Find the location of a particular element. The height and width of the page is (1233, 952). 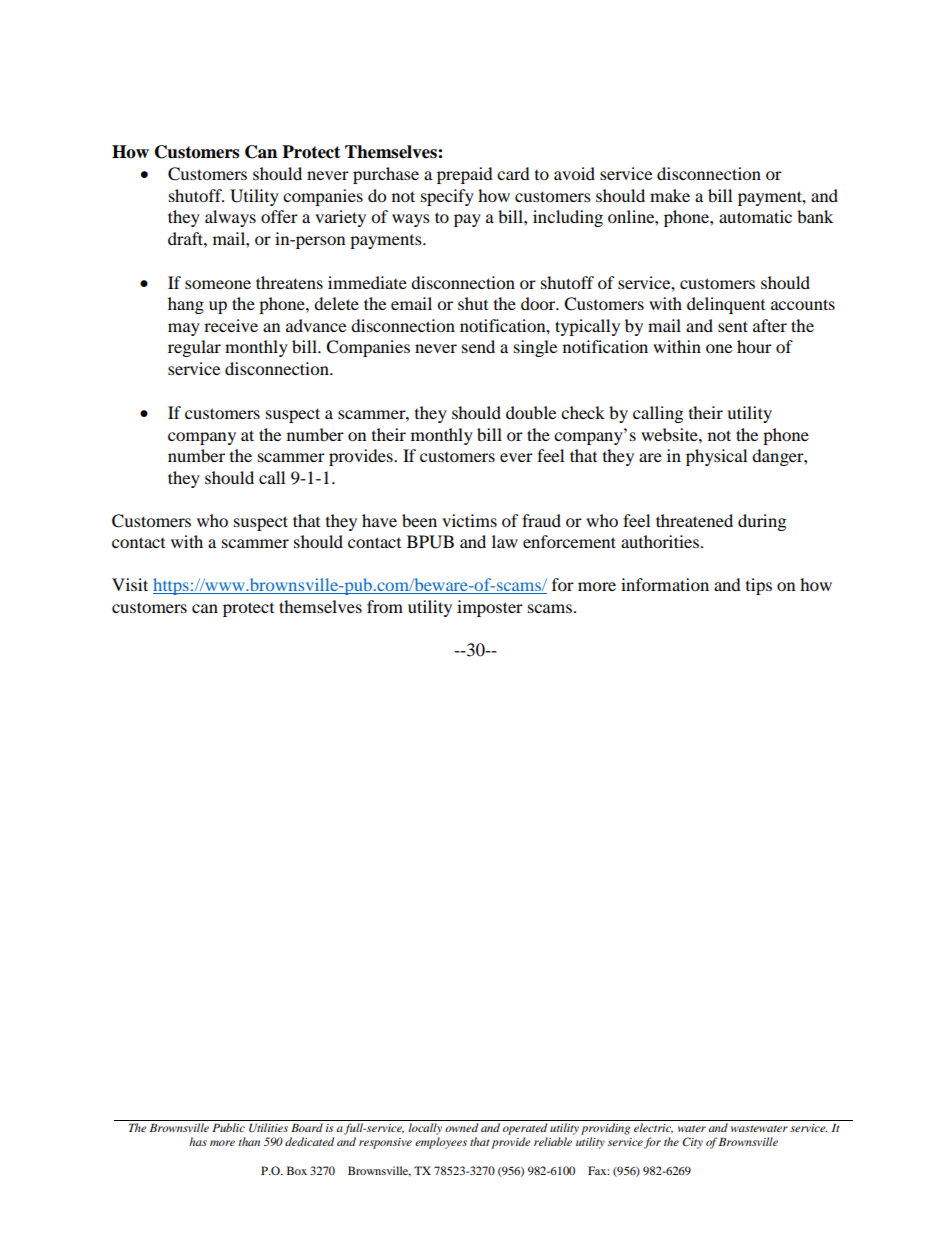

Public is located at coordinates (228, 1127).
